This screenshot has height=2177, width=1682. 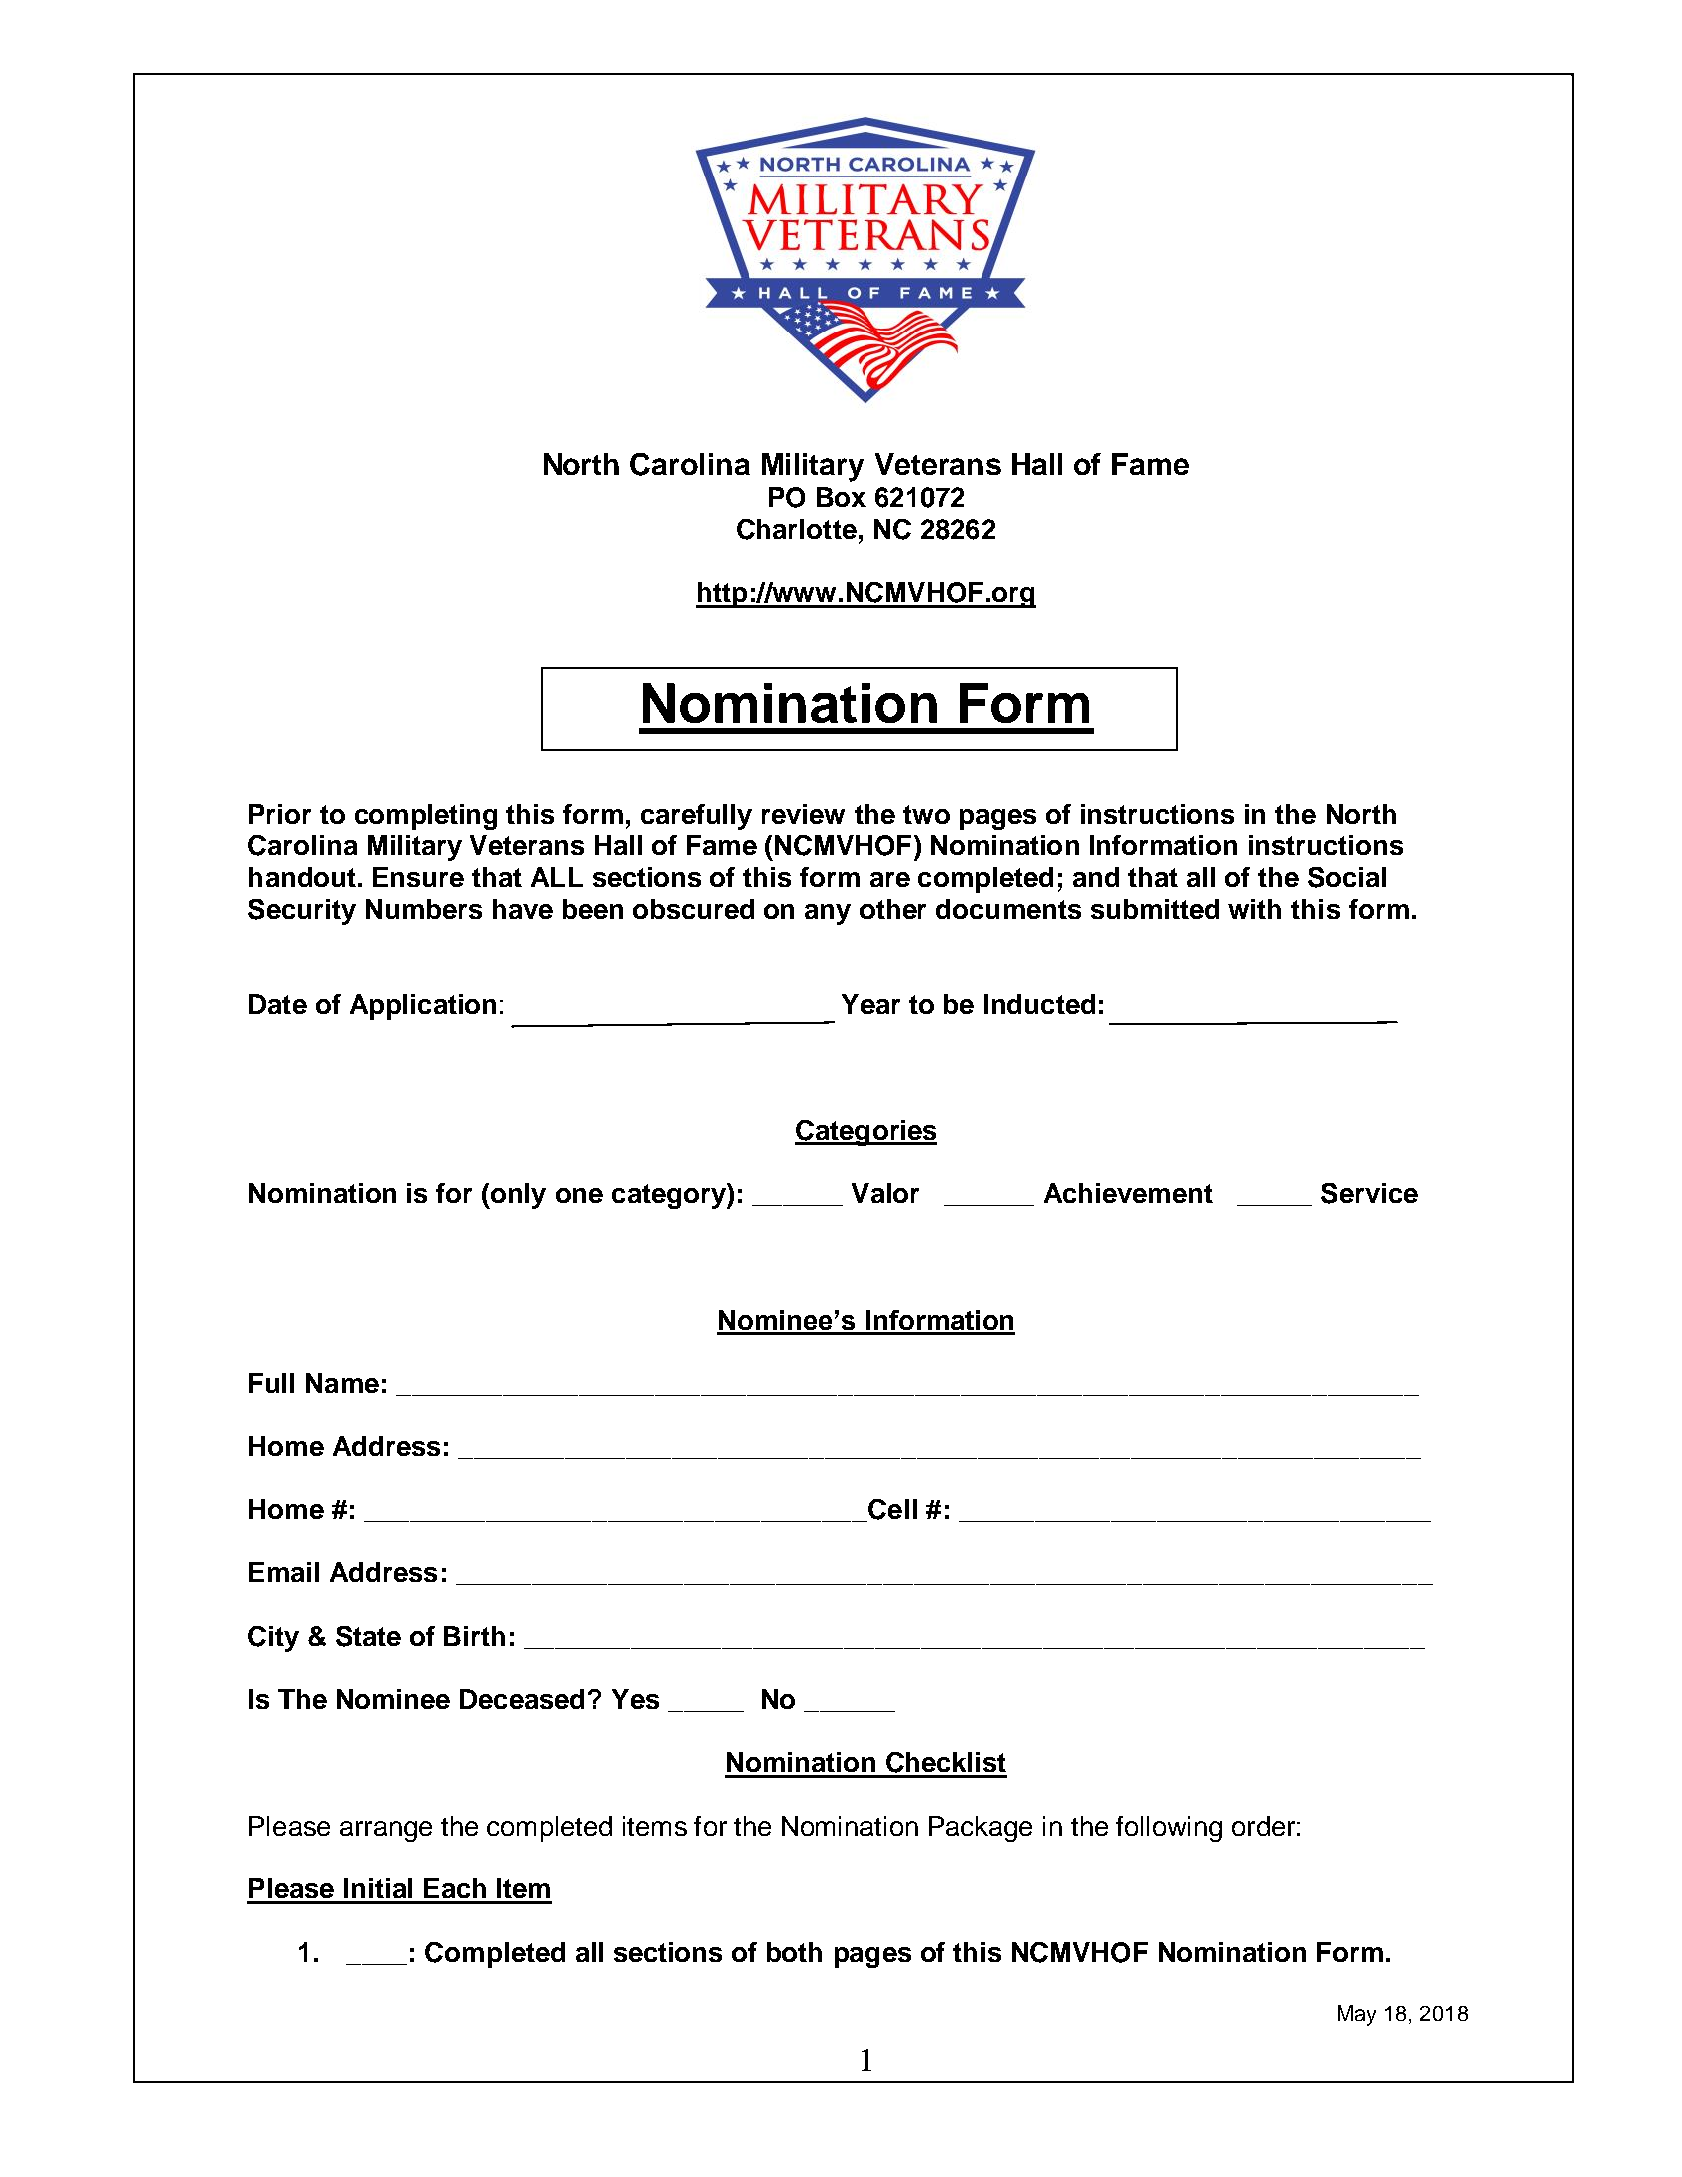 What do you see at coordinates (1357, 2015) in the screenshot?
I see `May` at bounding box center [1357, 2015].
